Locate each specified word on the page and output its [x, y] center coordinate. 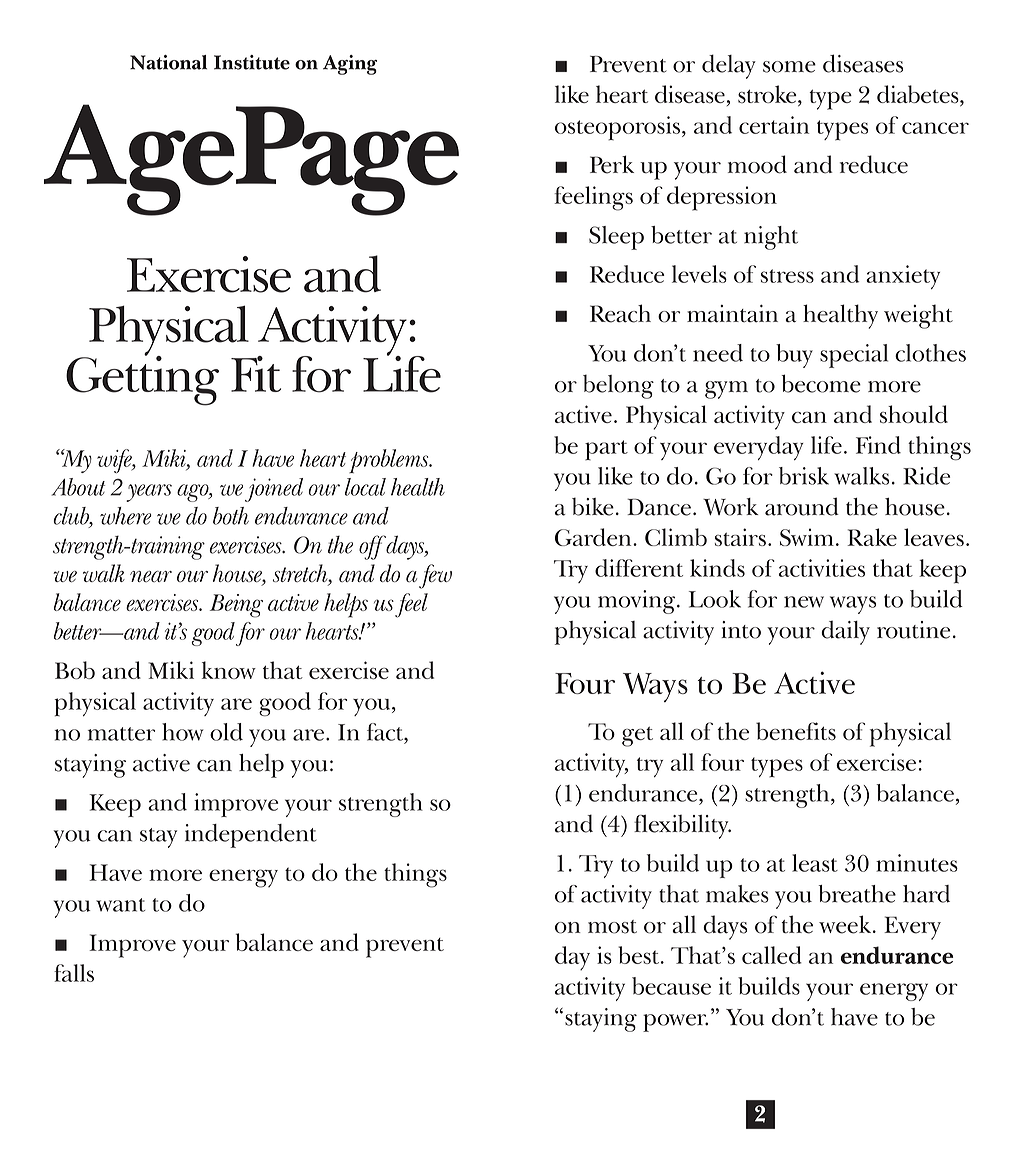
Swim [807, 537]
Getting [142, 379]
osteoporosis [617, 128]
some [789, 67]
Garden [594, 537]
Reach [620, 313]
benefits [796, 731]
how [182, 732]
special [854, 356]
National [168, 62]
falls [74, 973]
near [151, 576]
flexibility [682, 827]
